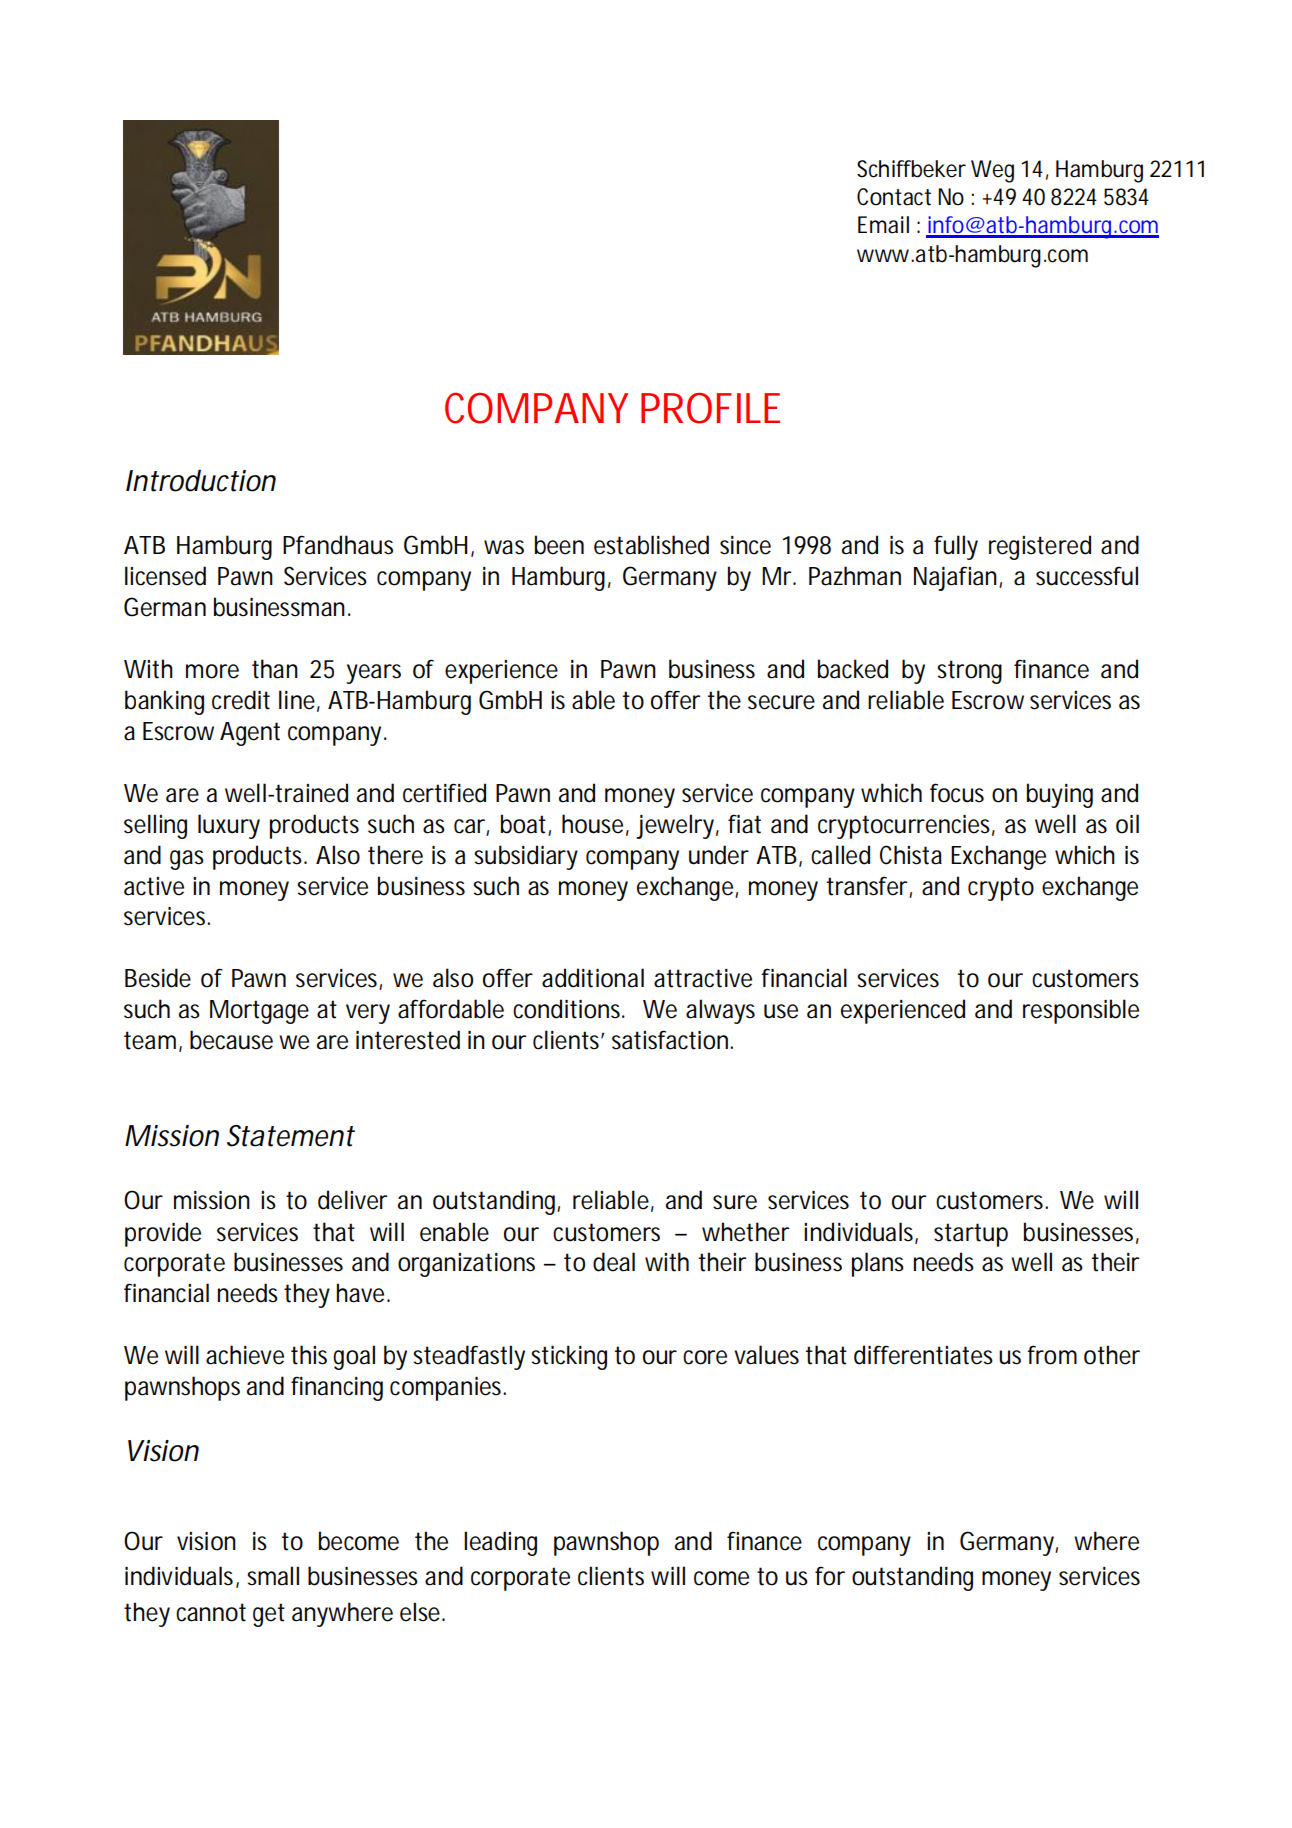  What do you see at coordinates (883, 225) in the document?
I see `Email` at bounding box center [883, 225].
